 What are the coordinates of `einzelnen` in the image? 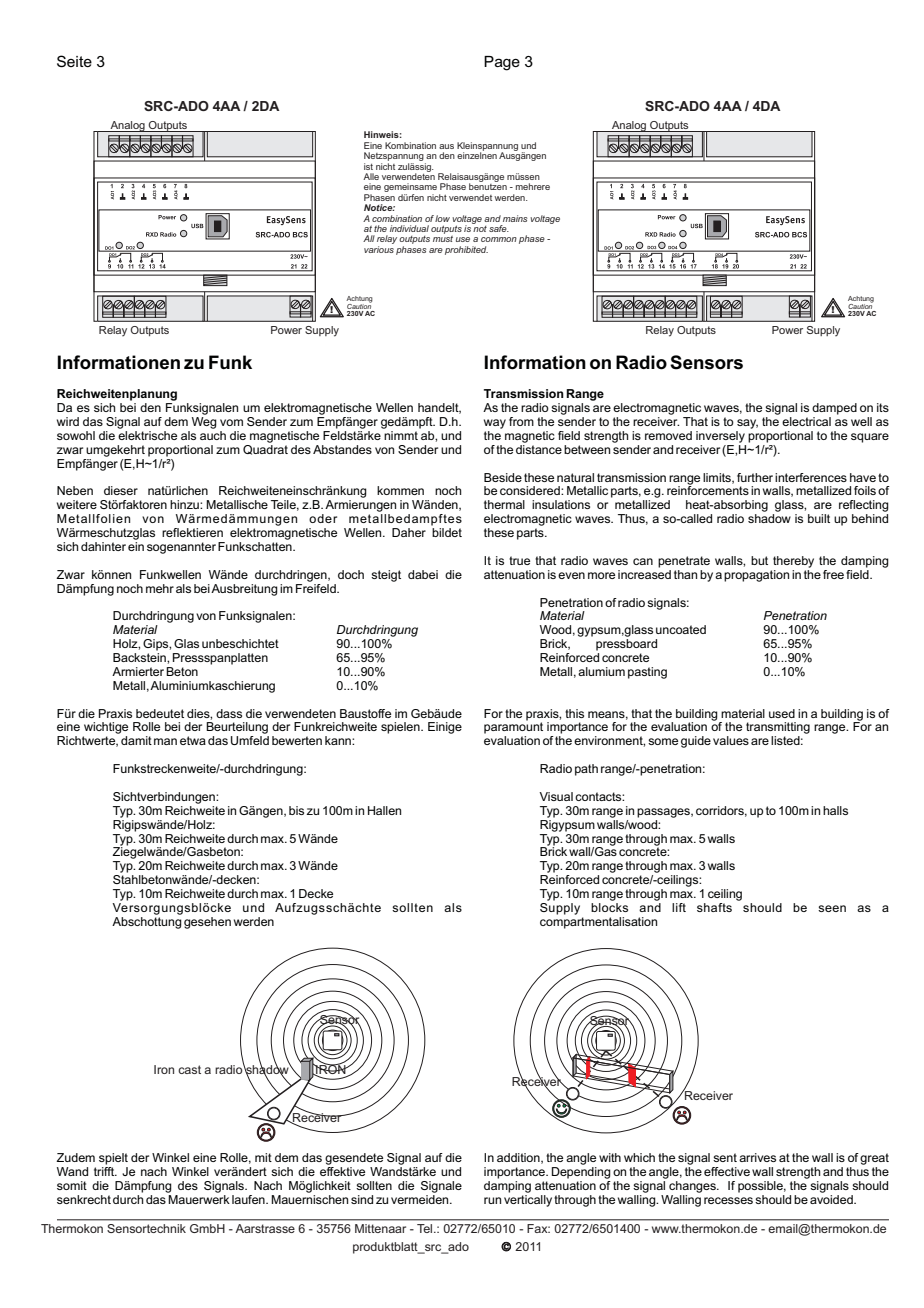 It's located at (477, 154).
